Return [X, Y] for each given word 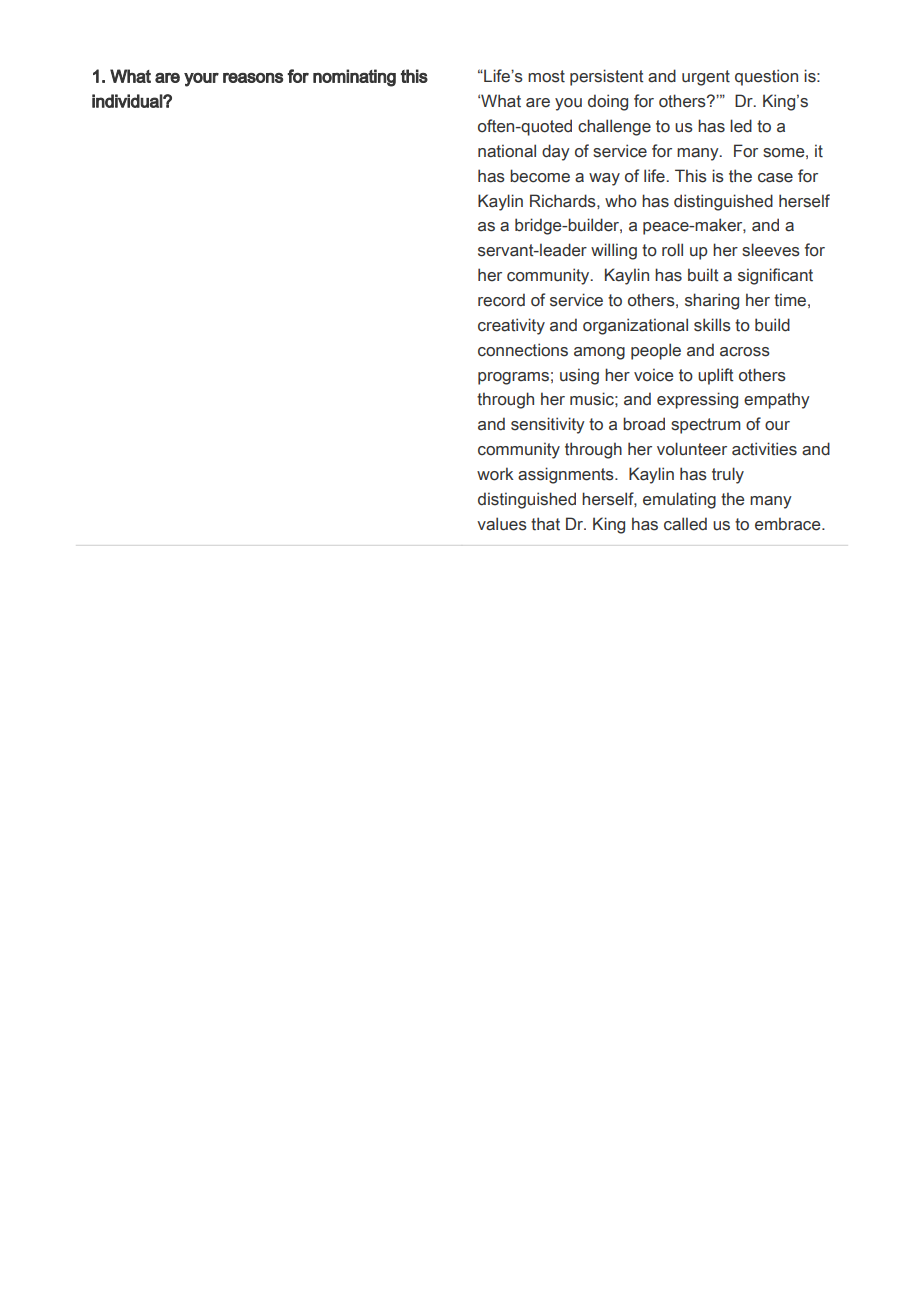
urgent [706, 78]
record [501, 300]
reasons [253, 78]
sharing [712, 301]
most [546, 76]
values [502, 524]
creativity [511, 326]
